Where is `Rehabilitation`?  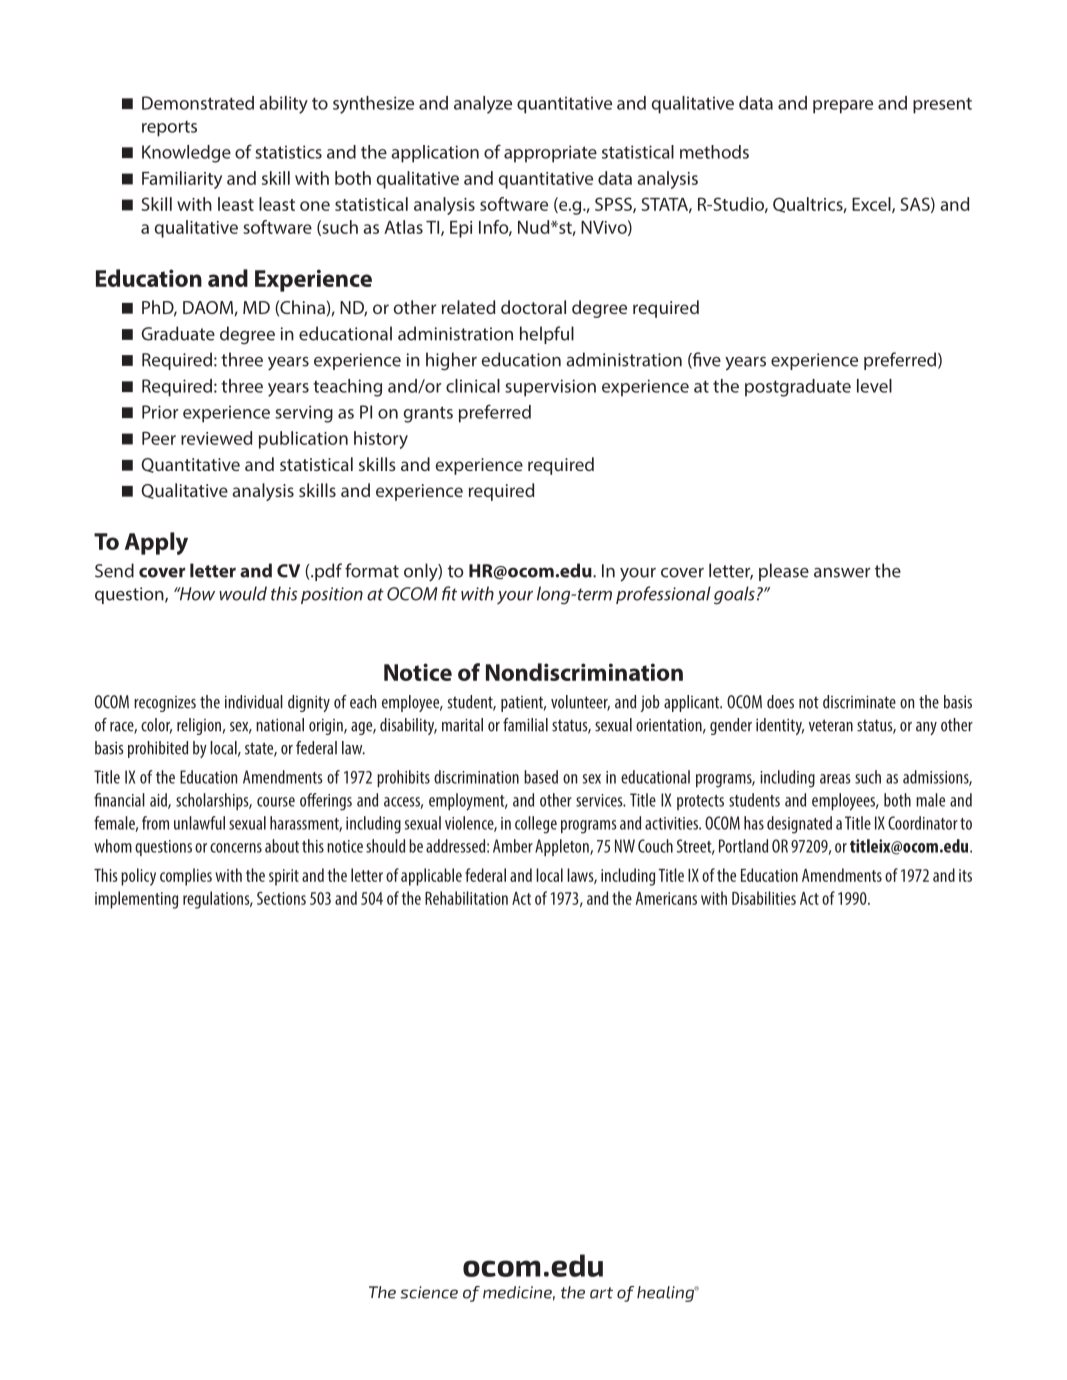
Rehabilitation is located at coordinates (466, 898).
